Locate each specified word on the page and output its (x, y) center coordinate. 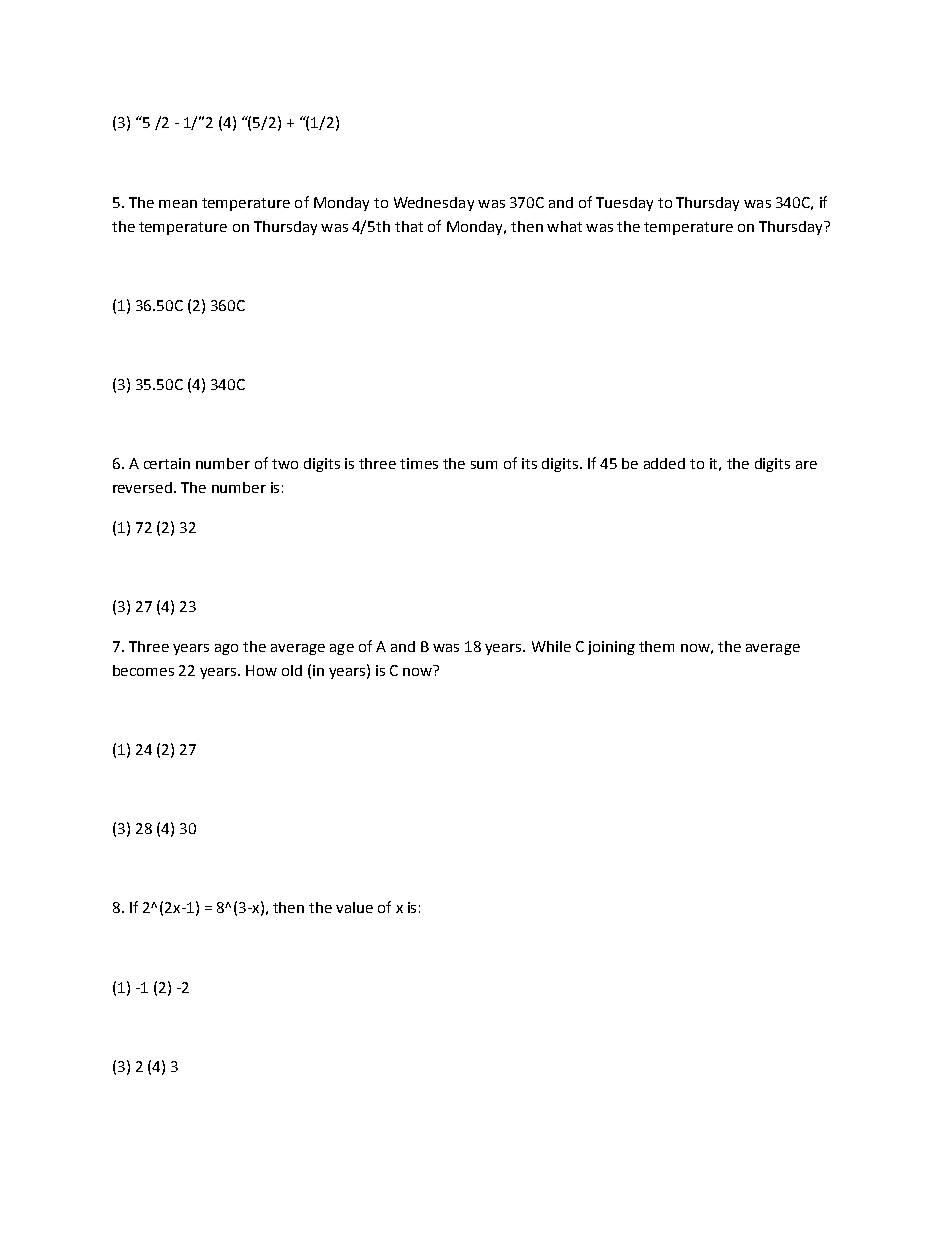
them (656, 646)
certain (167, 463)
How (261, 670)
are (806, 465)
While (551, 646)
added (664, 463)
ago (226, 649)
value (354, 907)
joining (611, 648)
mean (178, 204)
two (285, 464)
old (292, 670)
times (419, 463)
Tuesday (624, 204)
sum (484, 465)
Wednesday (434, 204)
